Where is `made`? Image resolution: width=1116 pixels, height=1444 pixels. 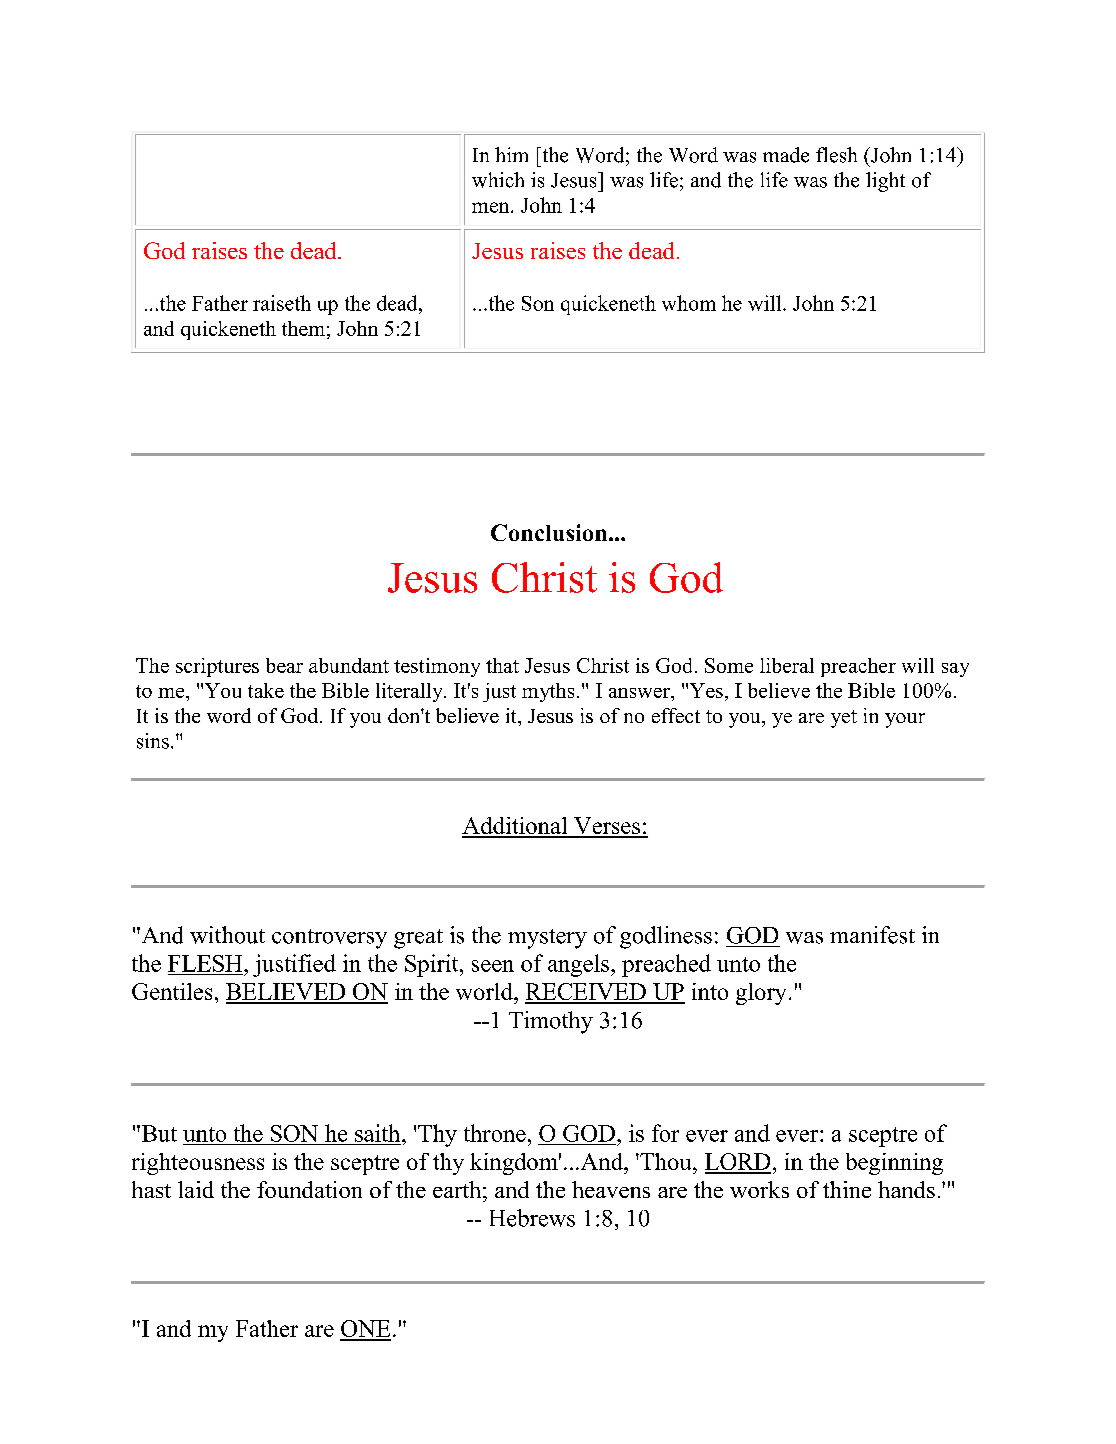 made is located at coordinates (786, 155).
